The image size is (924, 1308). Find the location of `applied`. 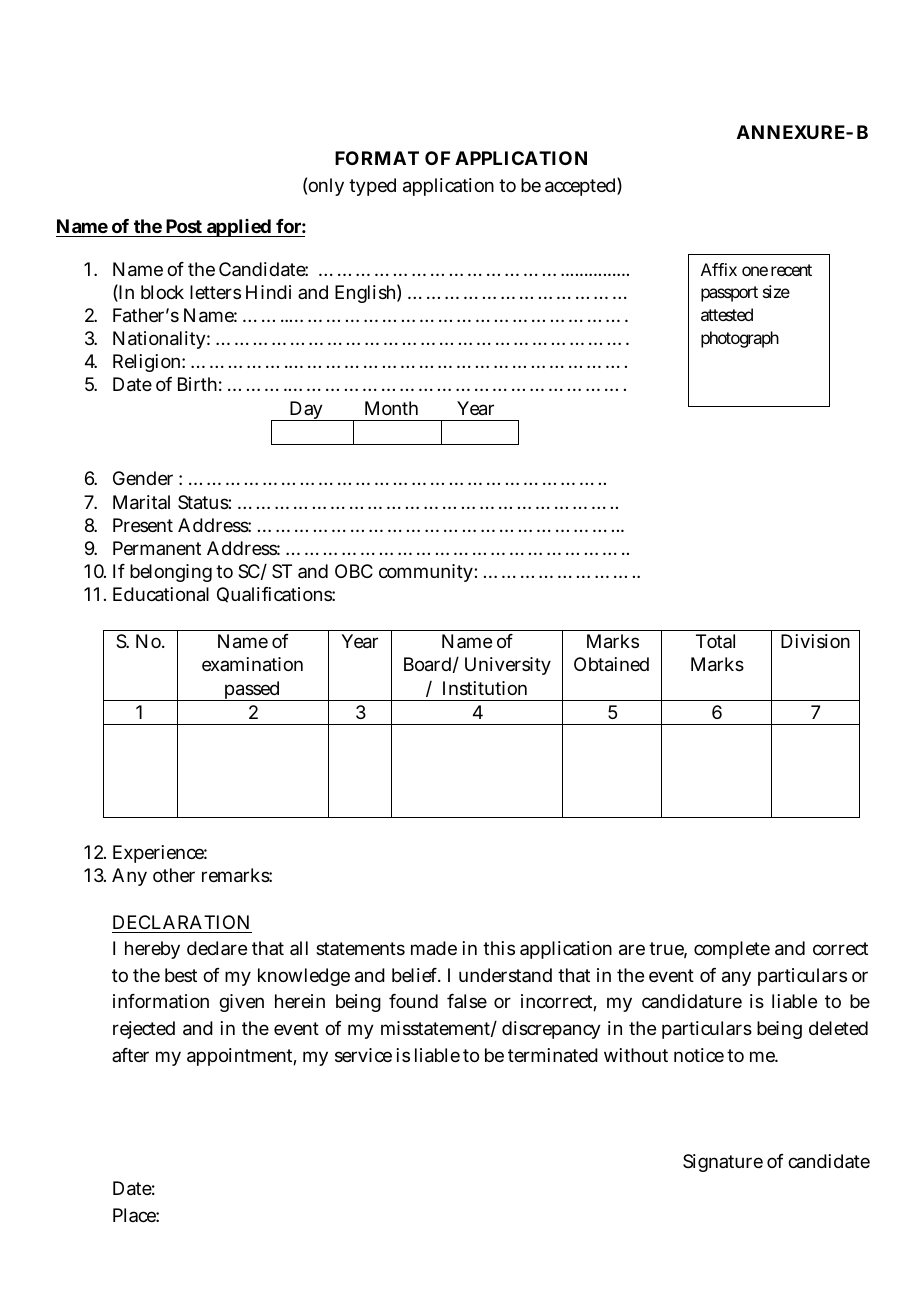

applied is located at coordinates (238, 228).
